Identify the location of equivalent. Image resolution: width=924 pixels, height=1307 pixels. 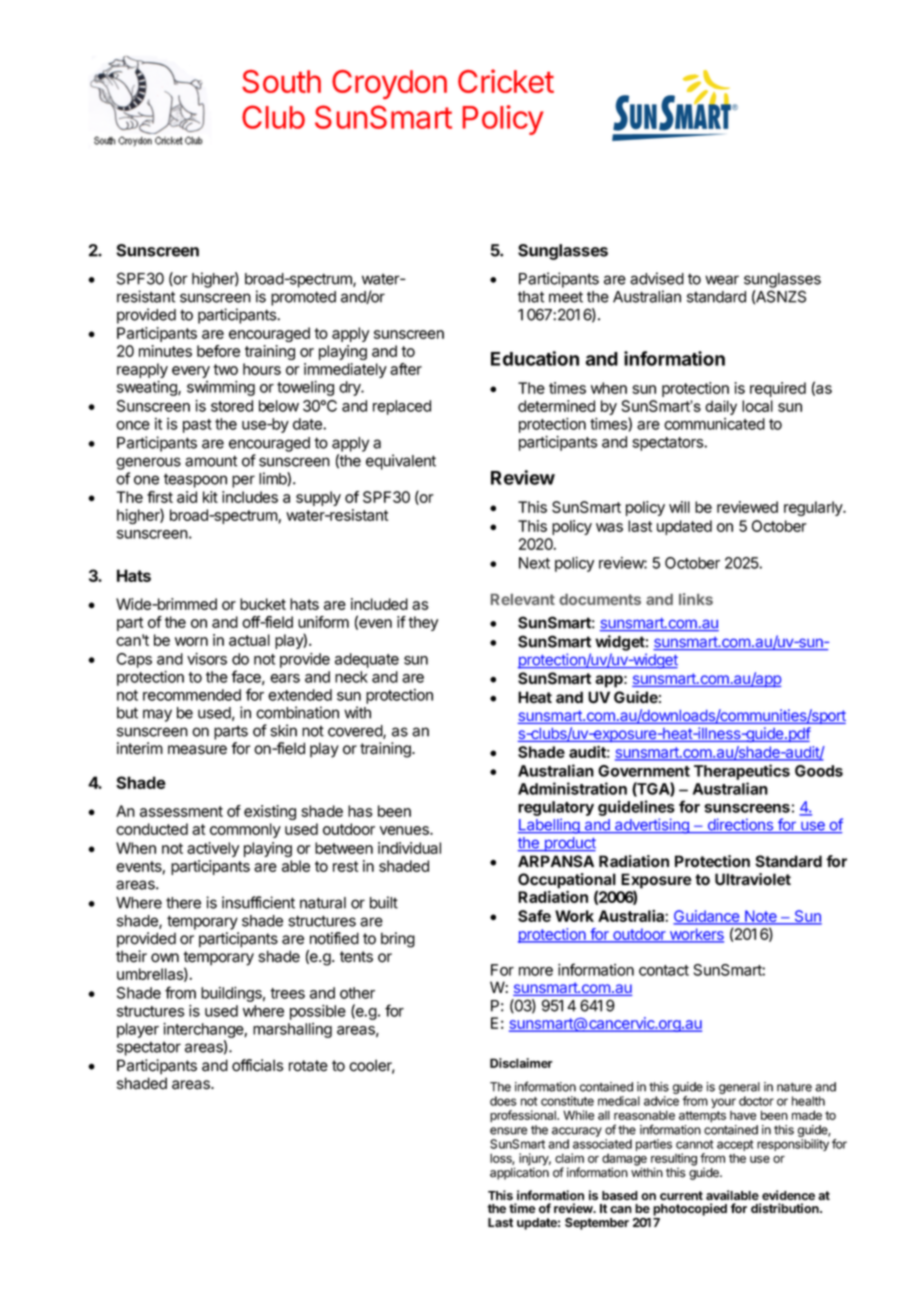
(401, 462).
